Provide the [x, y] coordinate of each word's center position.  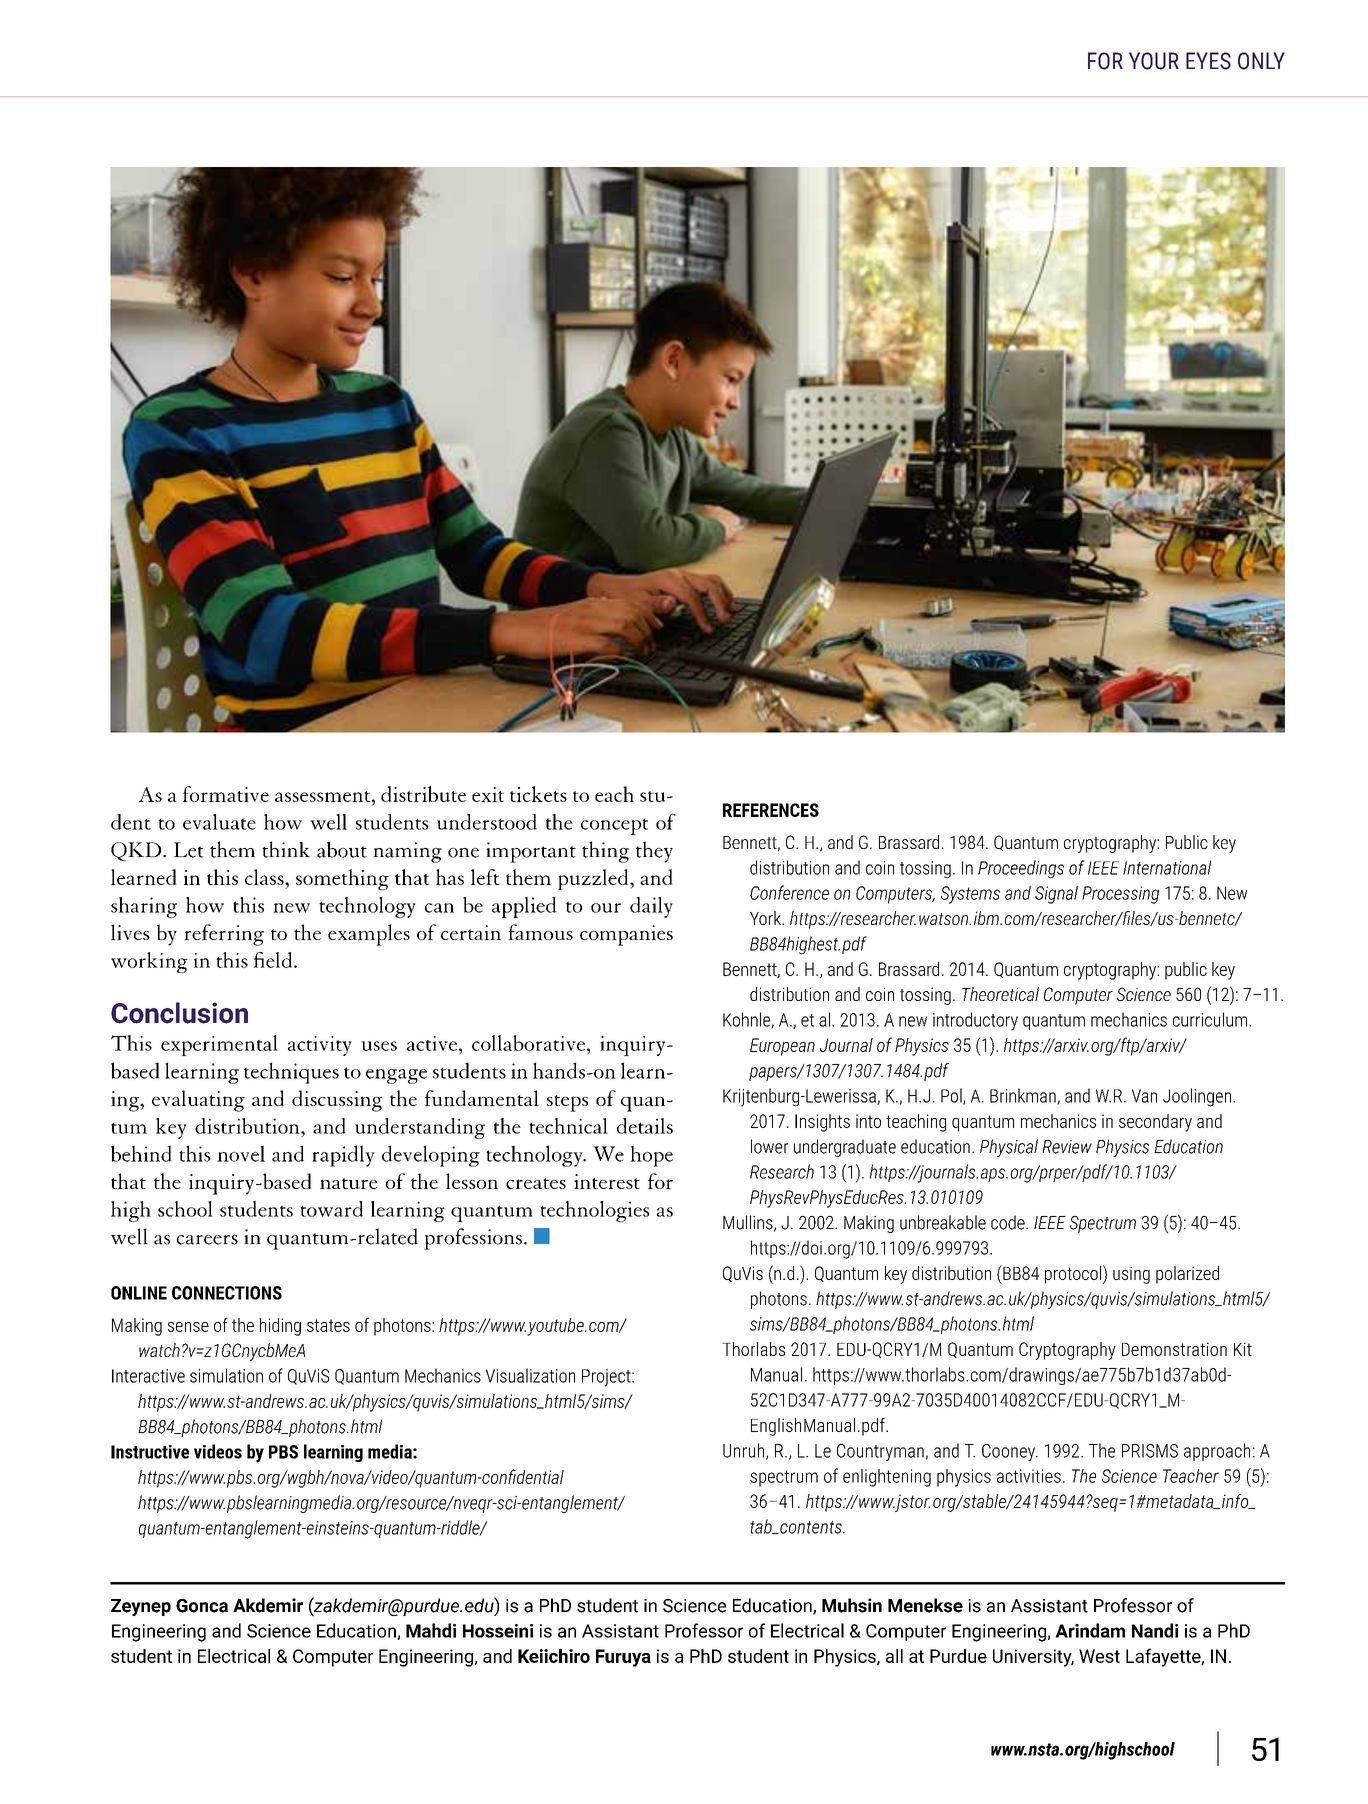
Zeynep [141, 1607]
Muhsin [852, 1605]
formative [226, 794]
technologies [595, 1211]
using [1131, 1275]
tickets [538, 794]
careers [207, 1240]
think [286, 849]
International [1167, 867]
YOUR [1154, 61]
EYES [1208, 61]
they [654, 852]
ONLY [1261, 61]
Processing [1120, 895]
